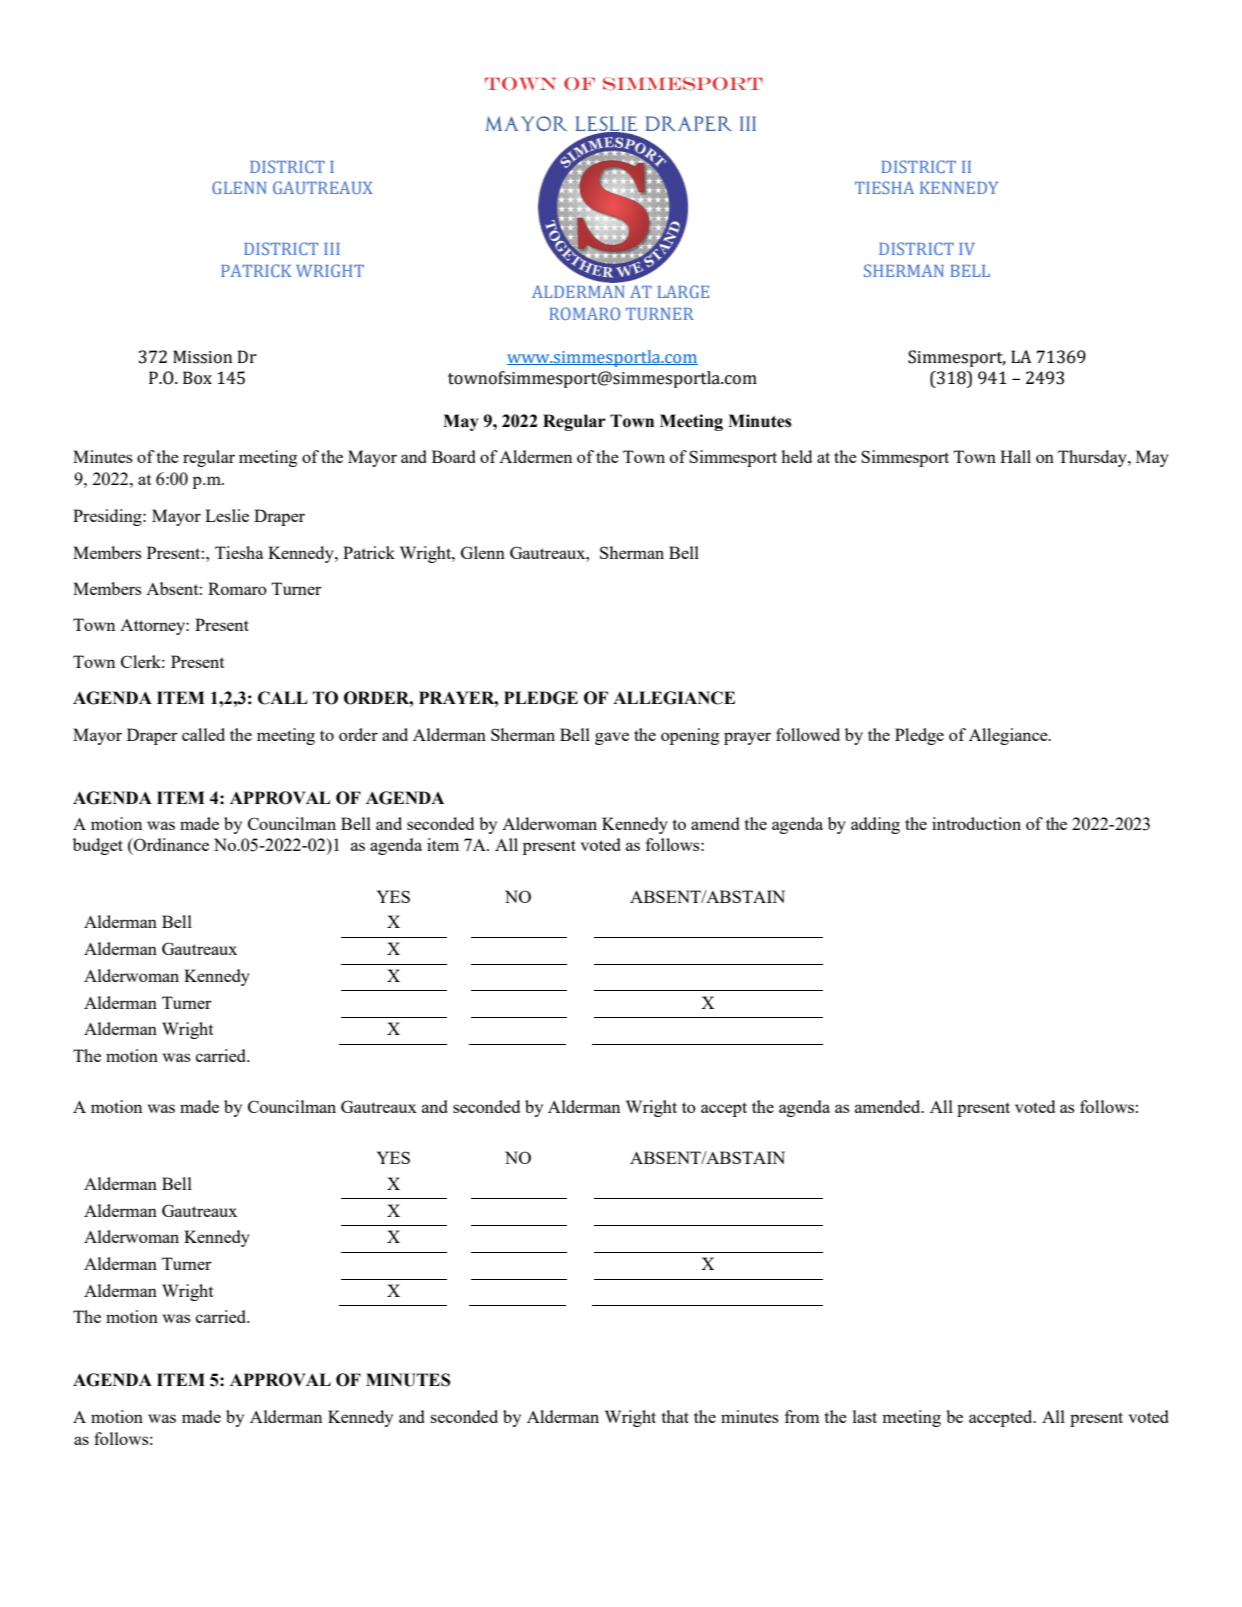 This screenshot has width=1242, height=1607. What do you see at coordinates (675, 1416) in the screenshot?
I see `that` at bounding box center [675, 1416].
